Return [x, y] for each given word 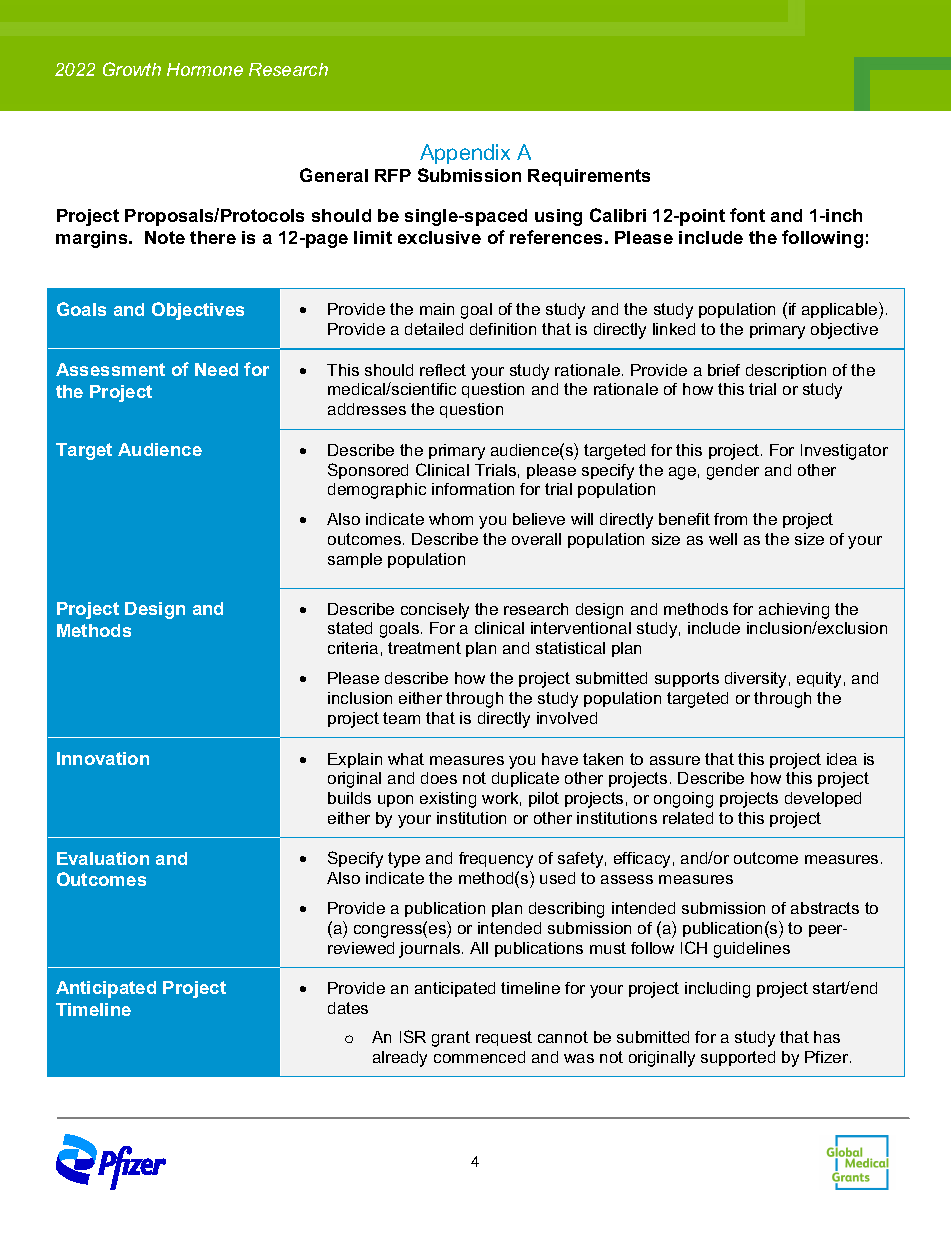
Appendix [465, 154]
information [473, 489]
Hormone [205, 69]
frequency [496, 860]
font [747, 215]
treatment [424, 648]
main [437, 309]
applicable [841, 310]
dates [348, 1008]
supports [687, 679]
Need [216, 369]
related [688, 818]
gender [733, 472]
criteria [353, 648]
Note [165, 237]
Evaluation [103, 858]
